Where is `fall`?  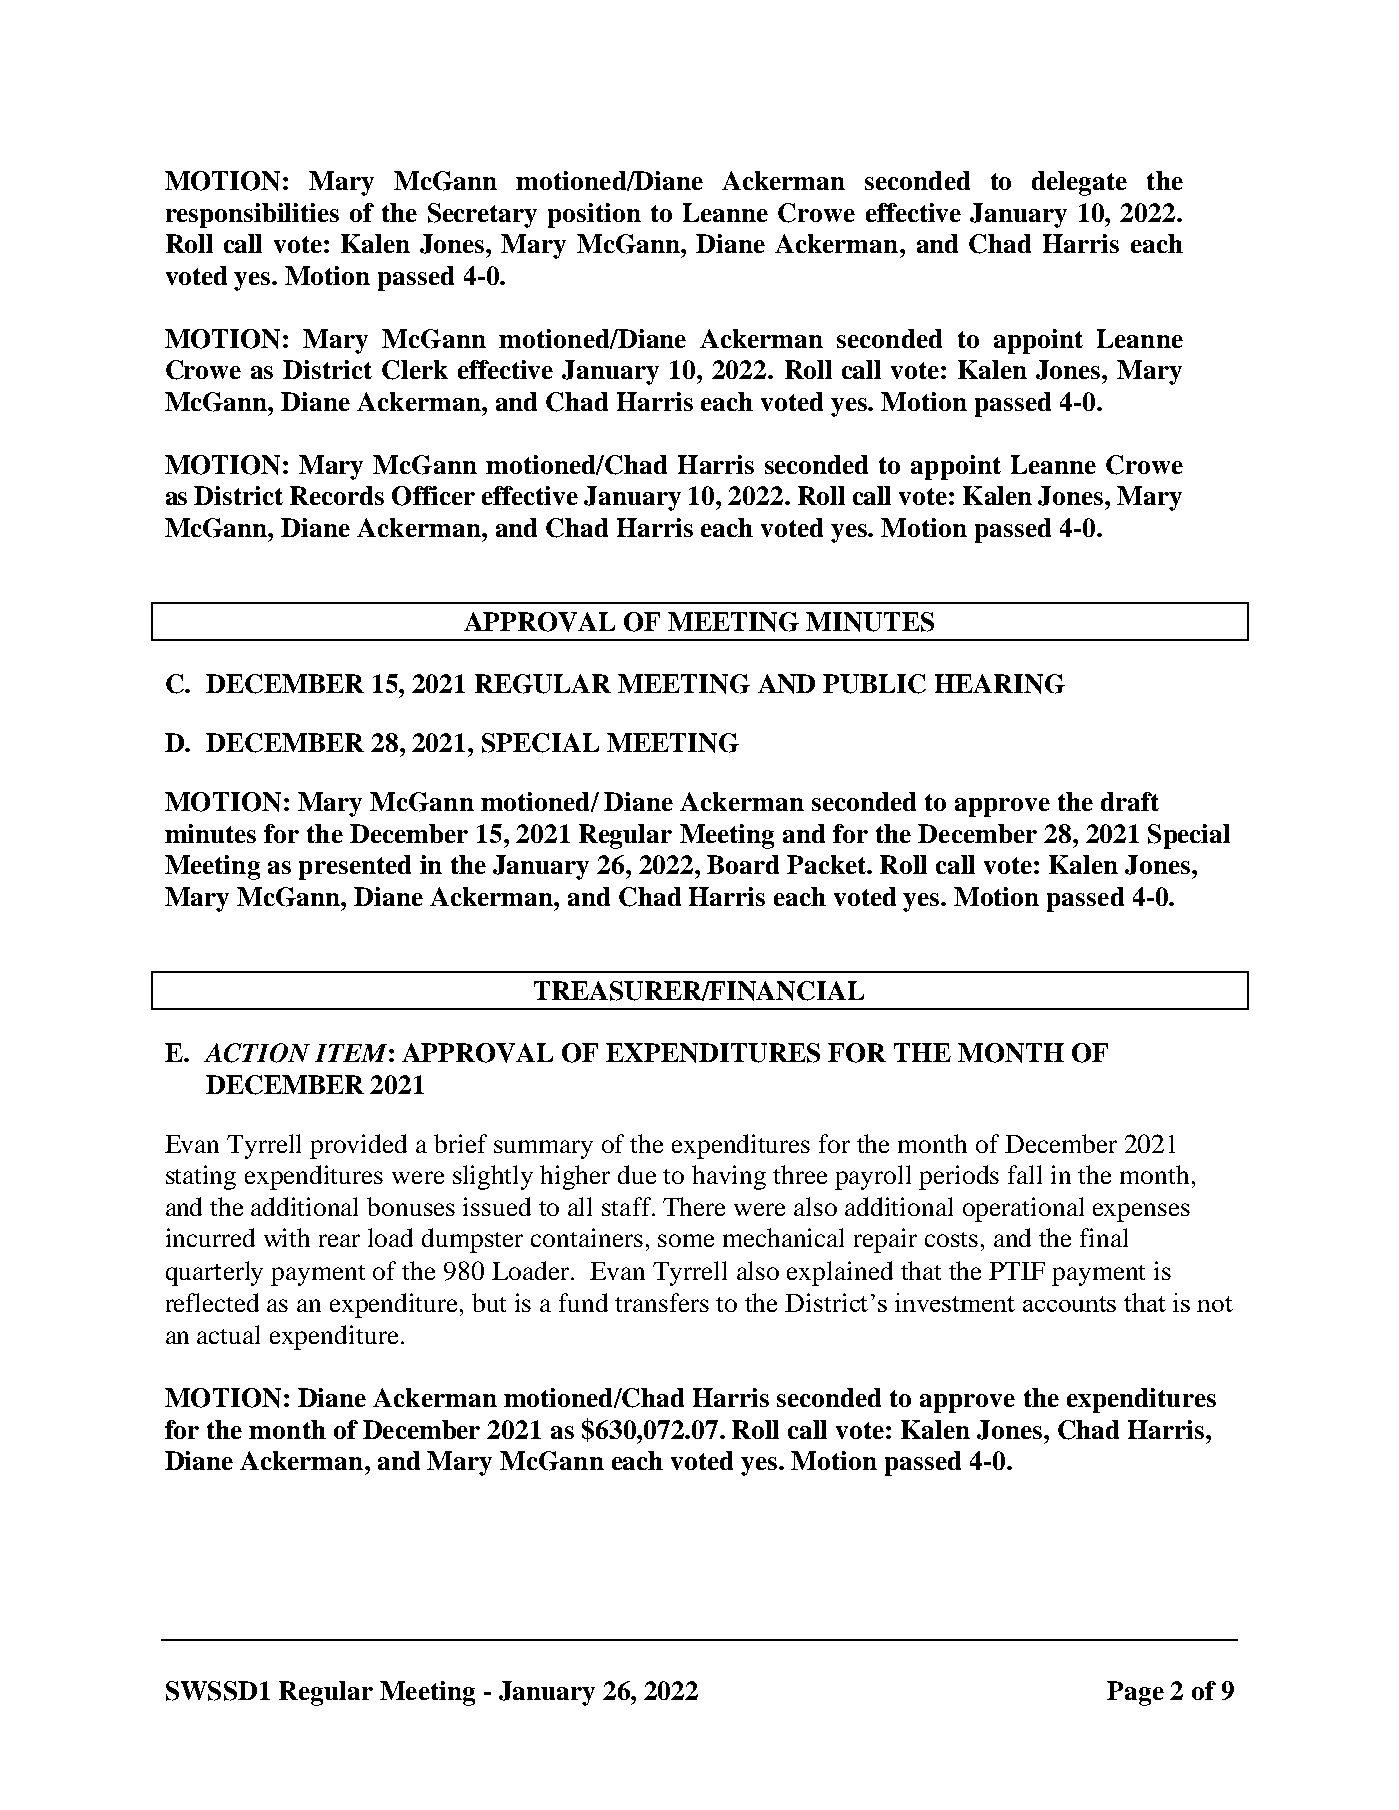
fall is located at coordinates (1025, 1174).
